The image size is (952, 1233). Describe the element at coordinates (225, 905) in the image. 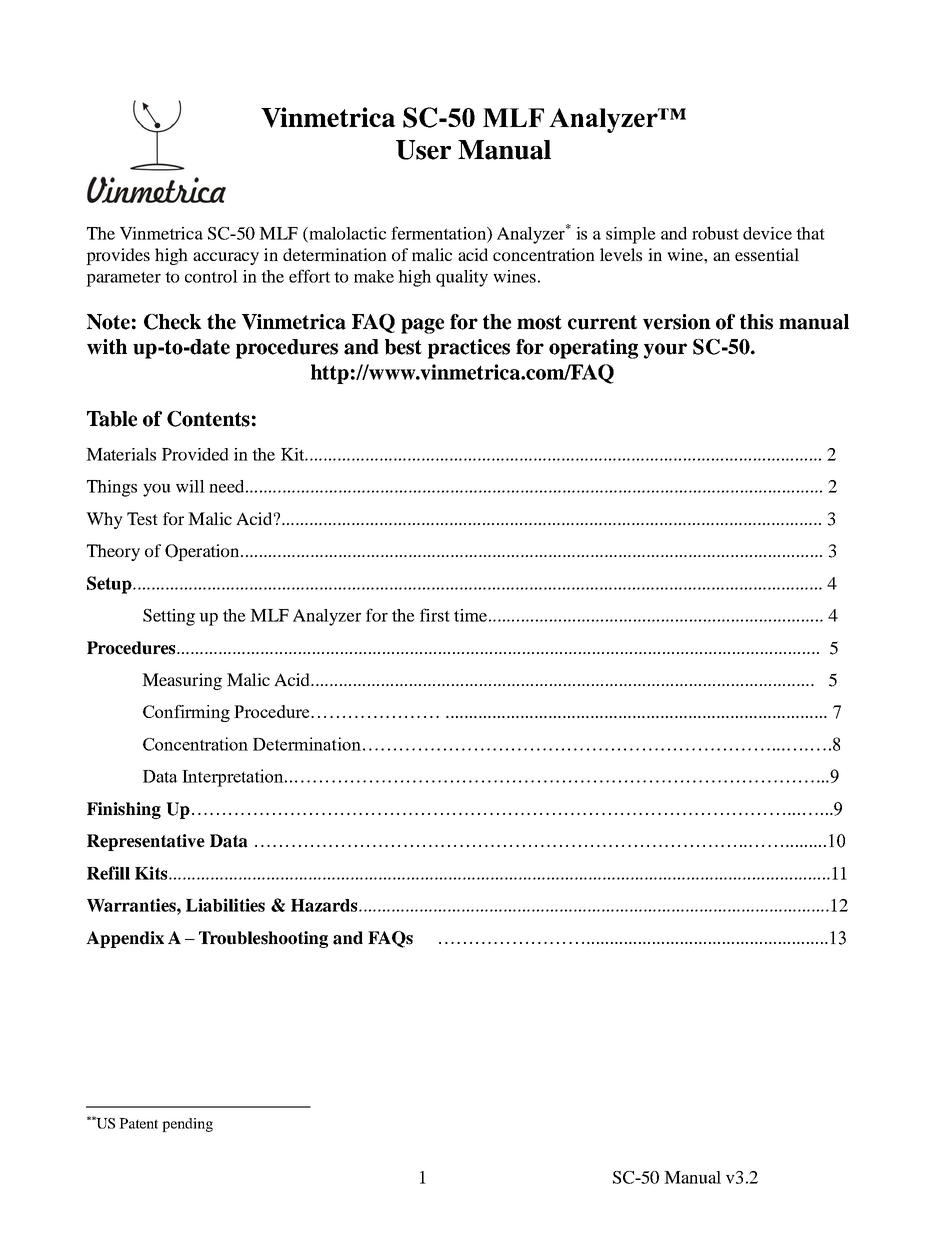

I see `Liabilities` at that location.
